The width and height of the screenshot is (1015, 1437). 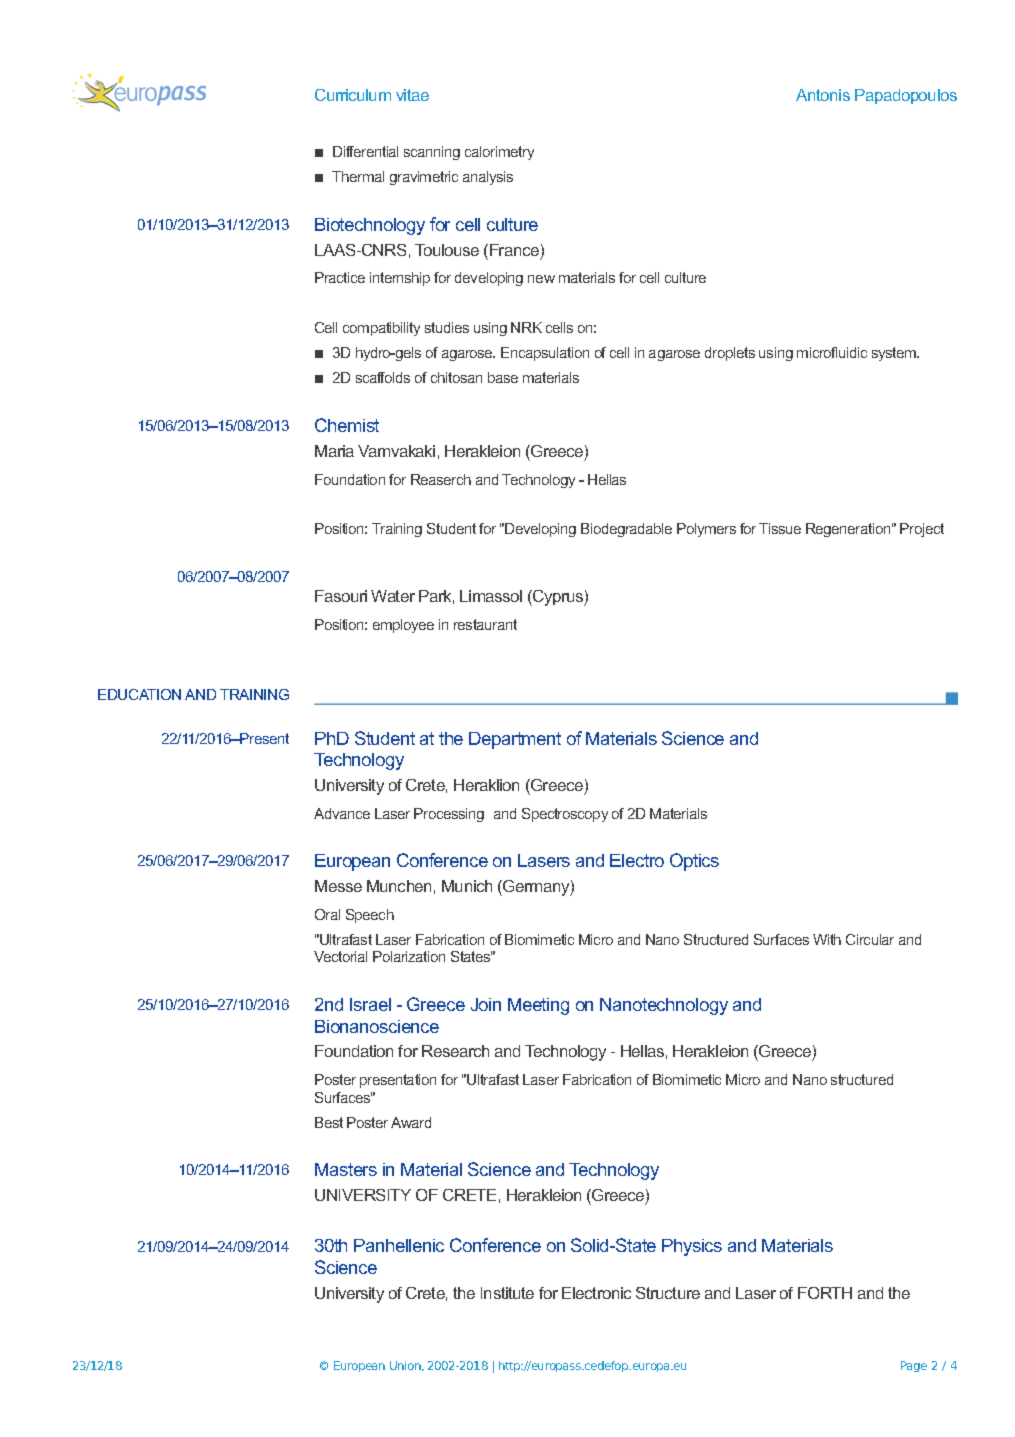 What do you see at coordinates (467, 886) in the screenshot?
I see `Munich` at bounding box center [467, 886].
